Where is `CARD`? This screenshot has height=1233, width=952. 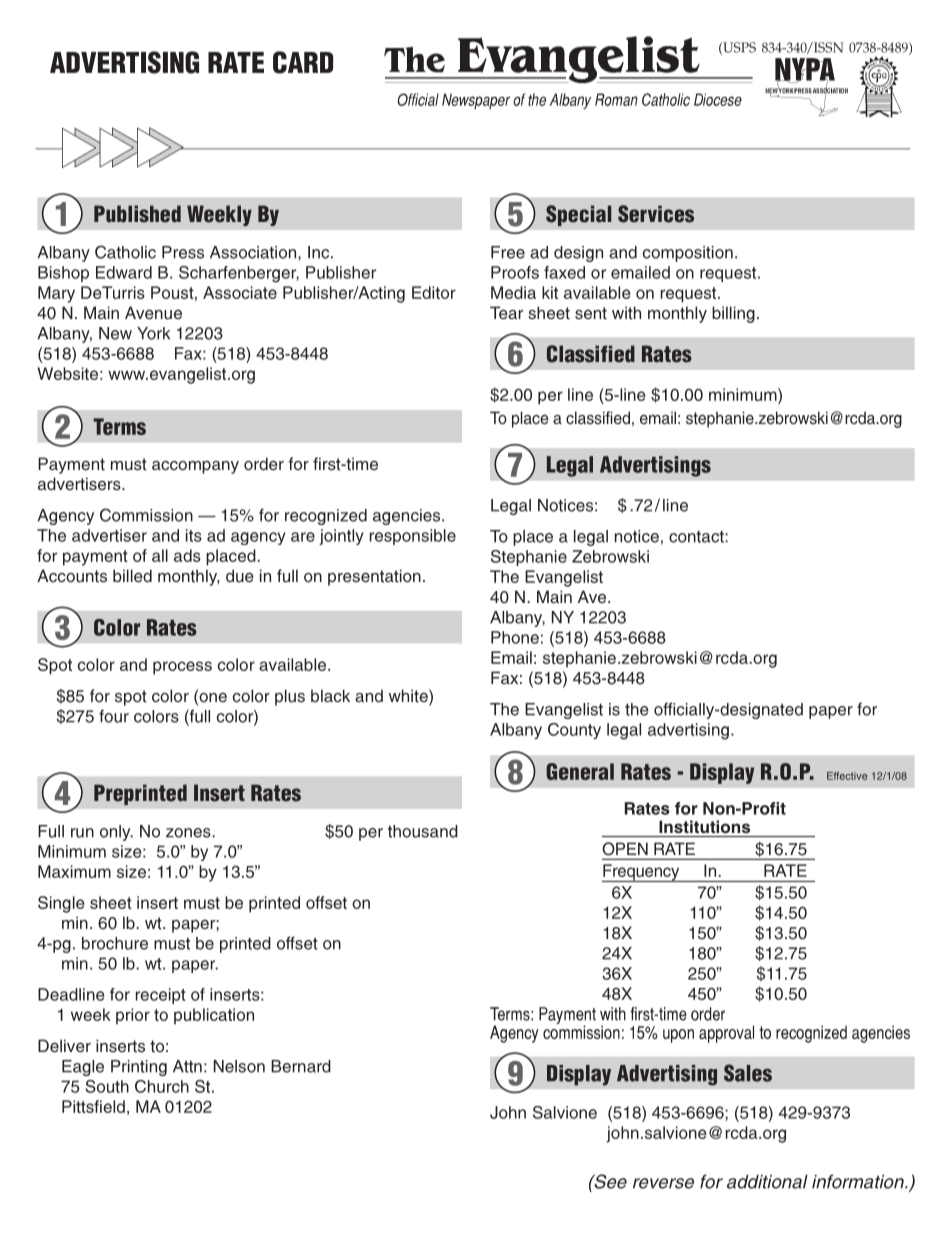
CARD is located at coordinates (303, 62).
